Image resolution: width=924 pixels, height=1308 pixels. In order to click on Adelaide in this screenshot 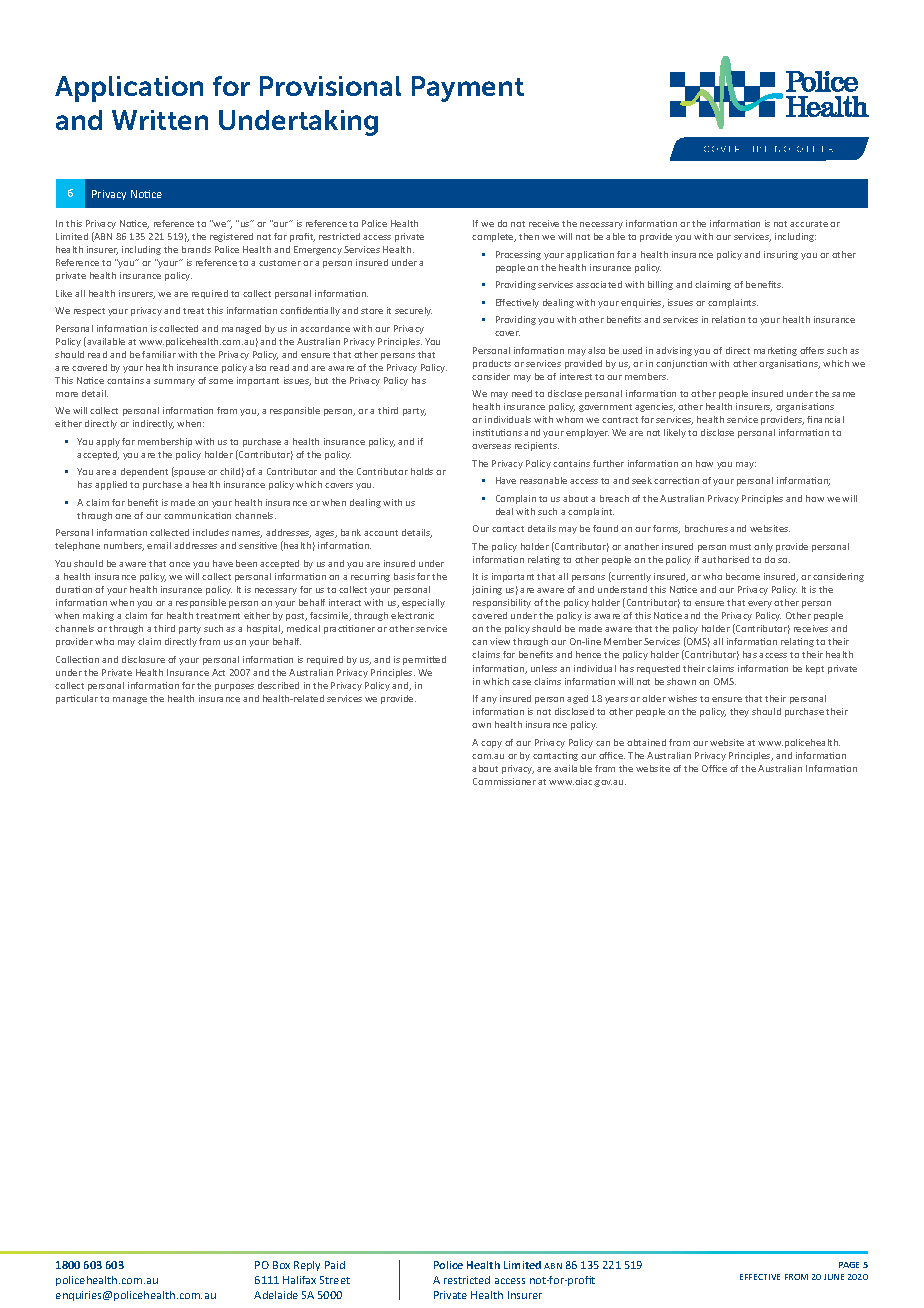, I will do `click(276, 1295)`.
